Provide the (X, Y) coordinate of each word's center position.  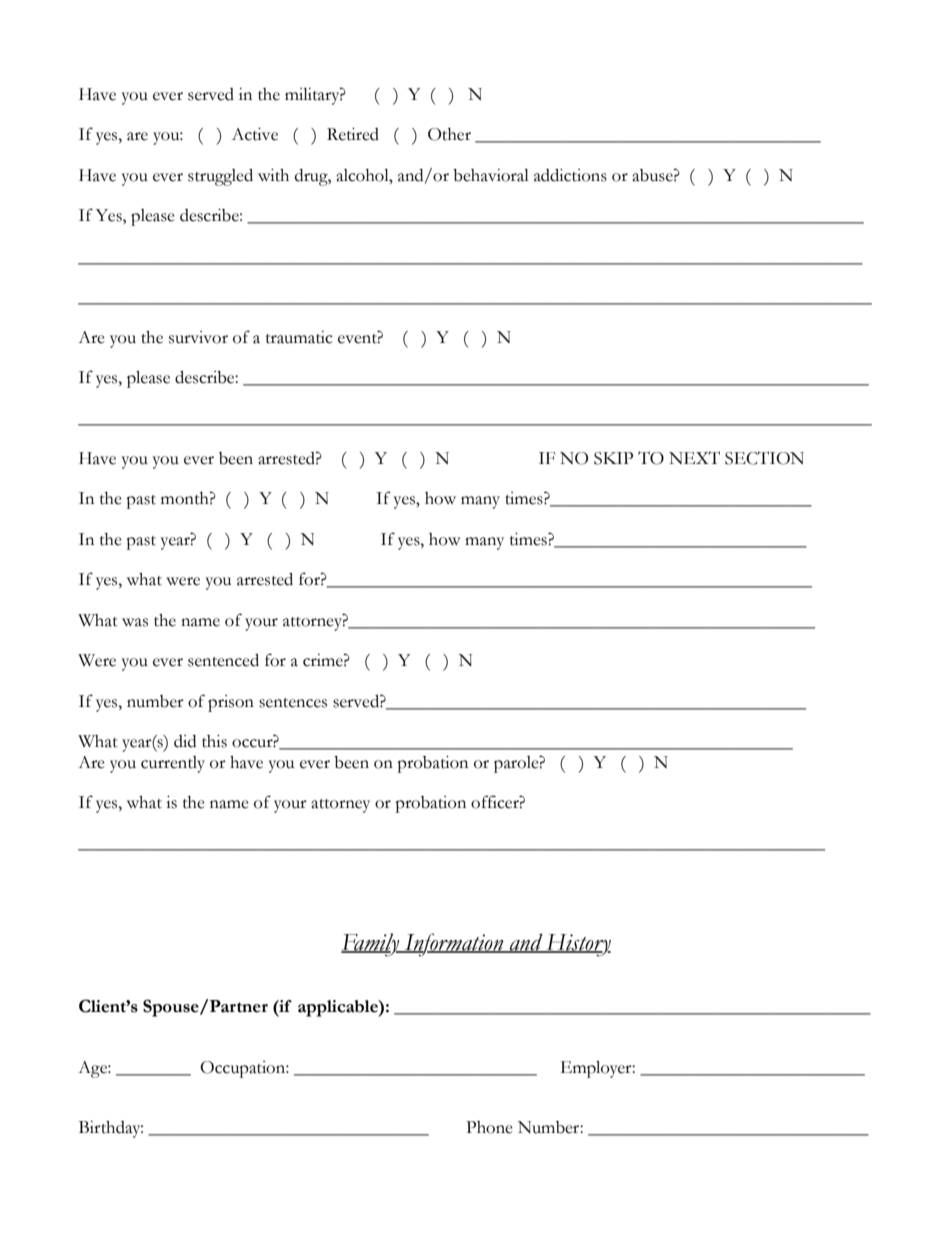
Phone (489, 1127)
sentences (293, 703)
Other (449, 134)
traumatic (299, 337)
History (577, 945)
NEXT (694, 457)
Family (371, 945)
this (214, 741)
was (135, 622)
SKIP (613, 458)
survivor (198, 337)
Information (454, 945)
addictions (570, 175)
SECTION (764, 458)
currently (173, 764)
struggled (220, 177)
